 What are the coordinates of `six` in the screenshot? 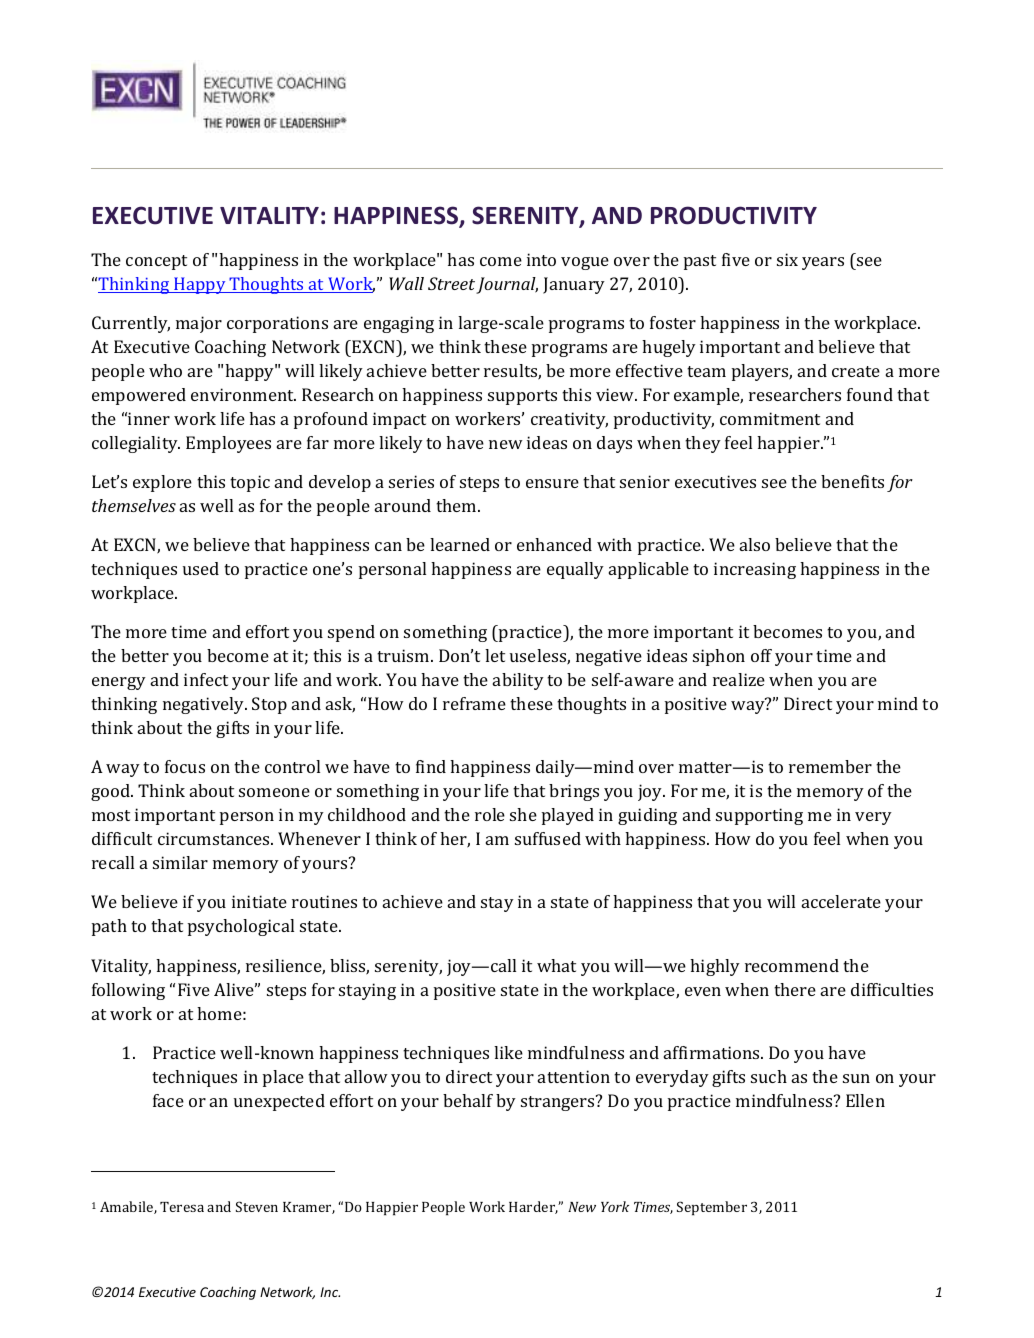 It's located at (787, 259).
